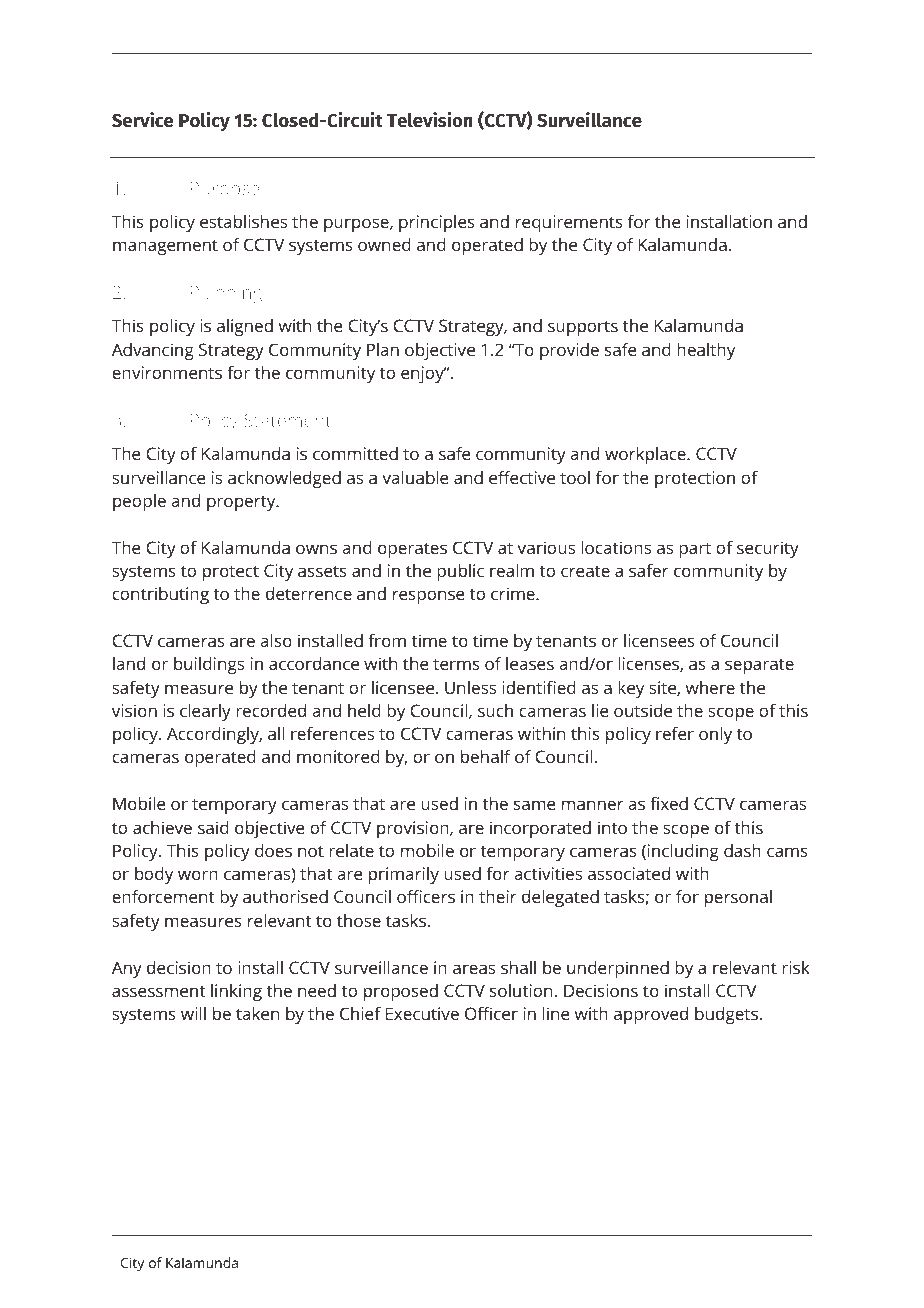 This screenshot has height=1308, width=924. I want to click on Unless, so click(470, 687).
